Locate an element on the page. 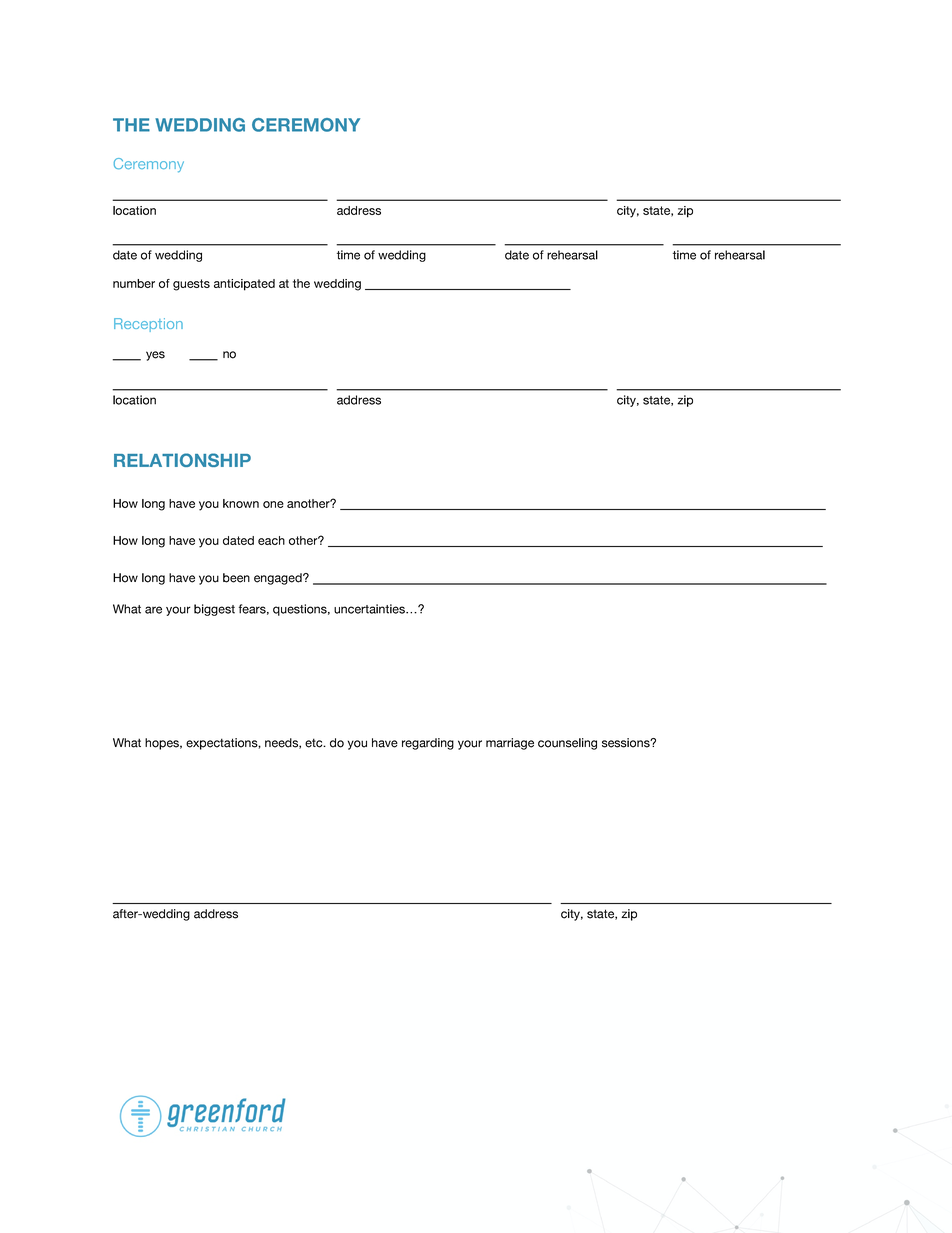  one is located at coordinates (273, 504).
